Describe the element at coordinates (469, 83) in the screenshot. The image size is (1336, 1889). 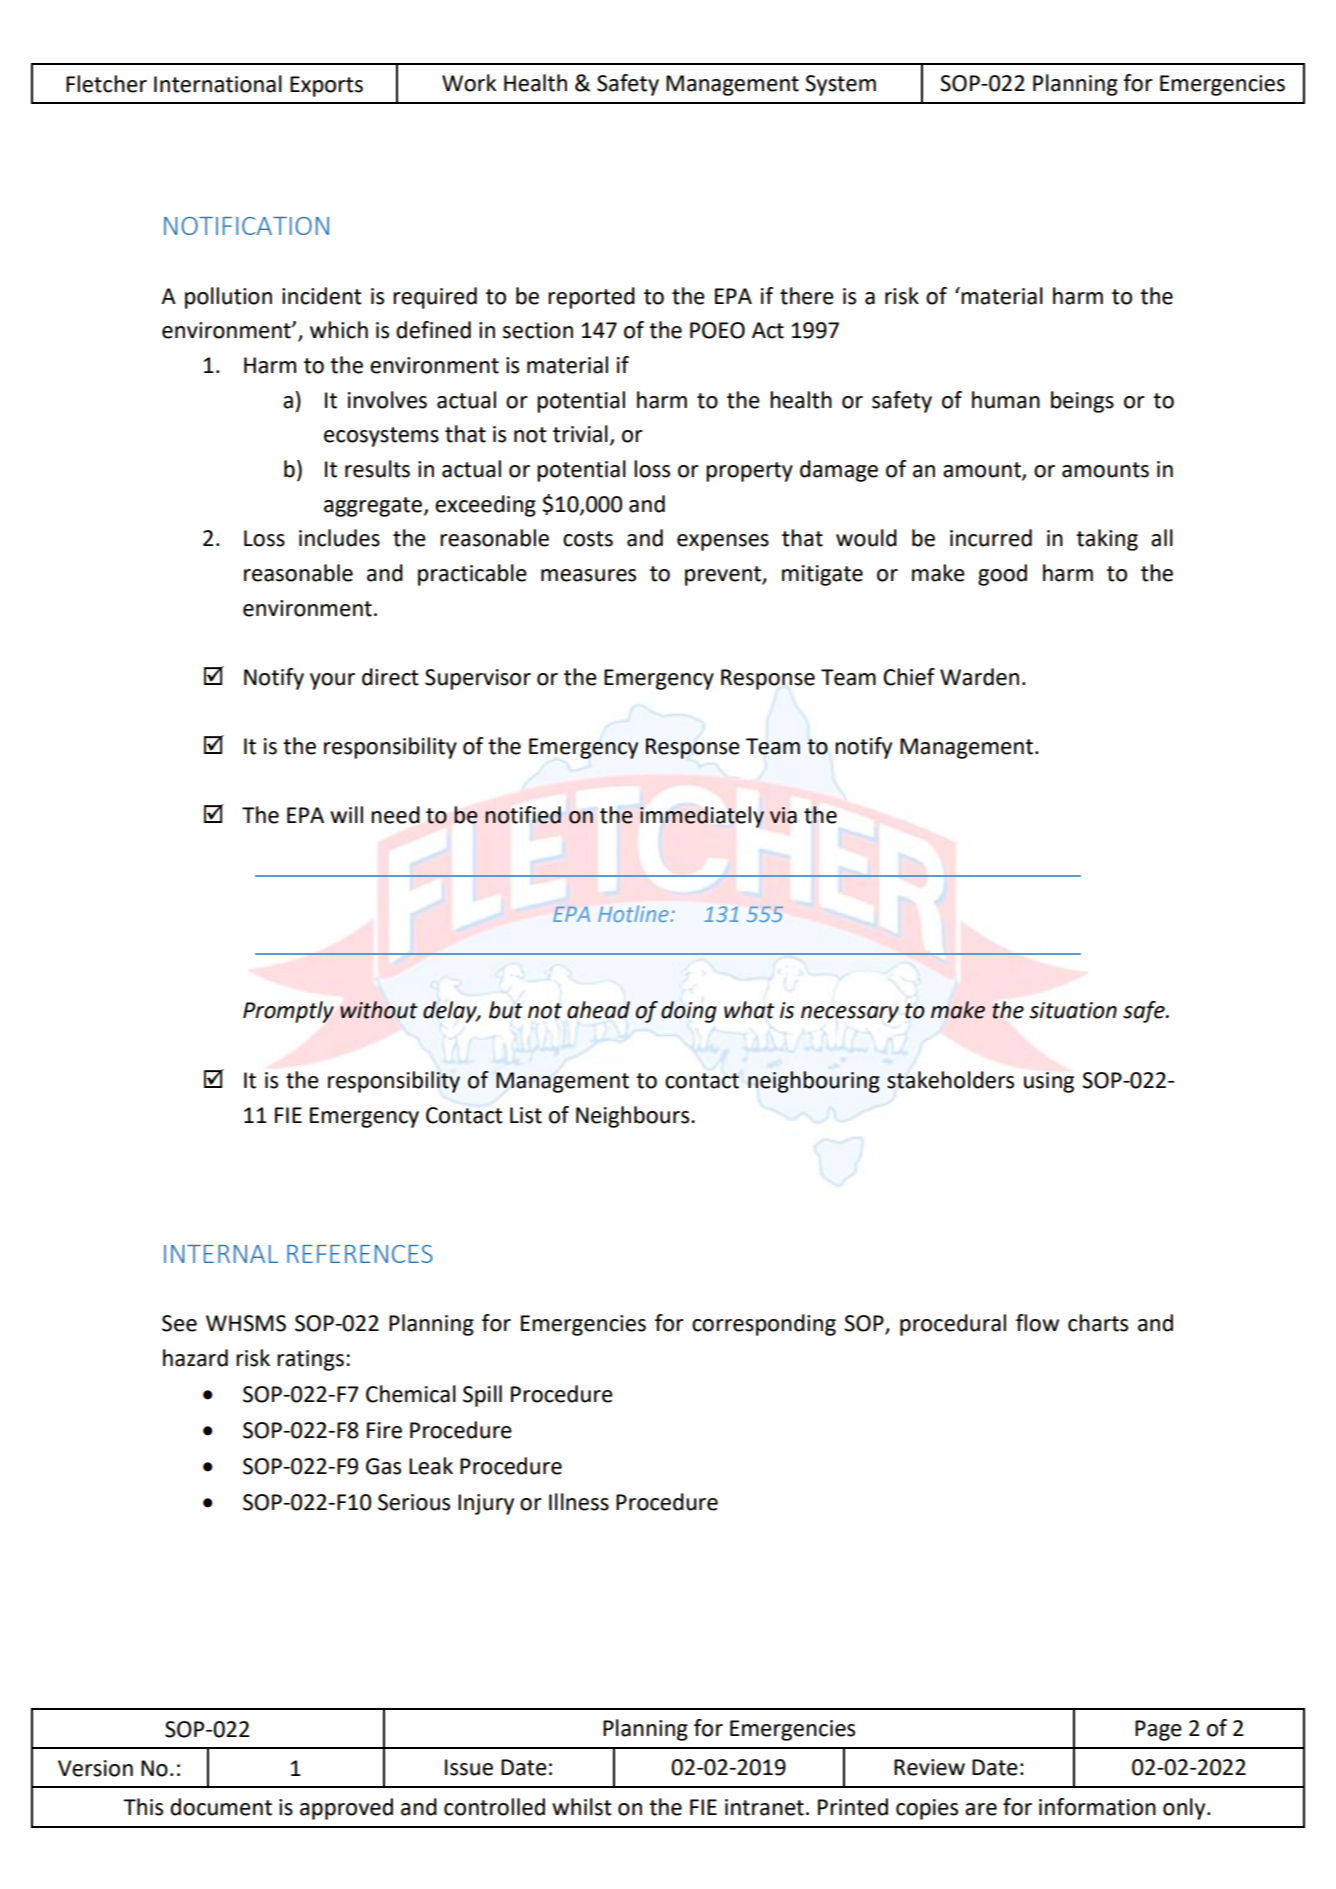
I see `Work` at that location.
